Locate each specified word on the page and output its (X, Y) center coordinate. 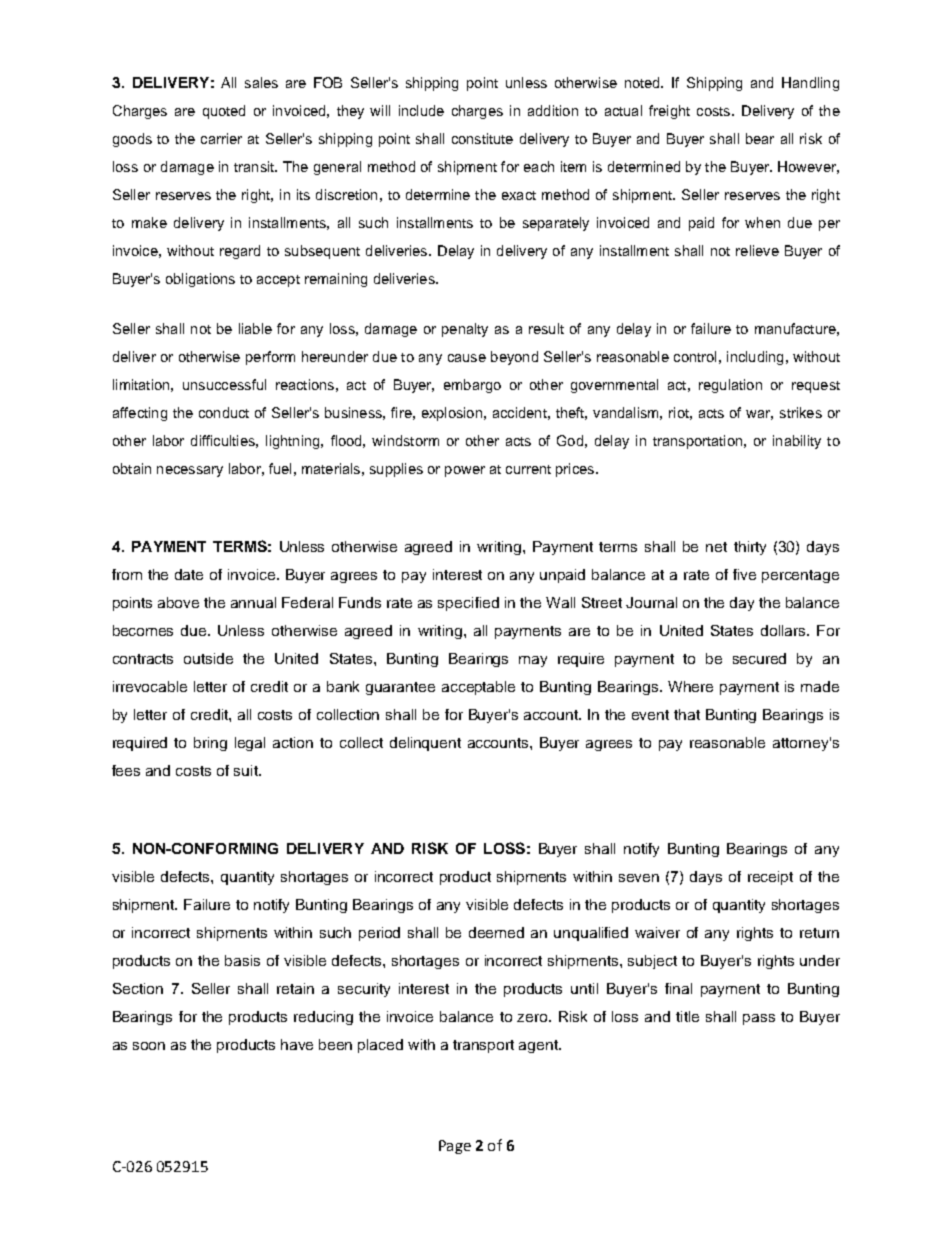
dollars (784, 630)
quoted (224, 112)
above (178, 602)
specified (468, 604)
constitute (482, 138)
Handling (810, 84)
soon (149, 1046)
